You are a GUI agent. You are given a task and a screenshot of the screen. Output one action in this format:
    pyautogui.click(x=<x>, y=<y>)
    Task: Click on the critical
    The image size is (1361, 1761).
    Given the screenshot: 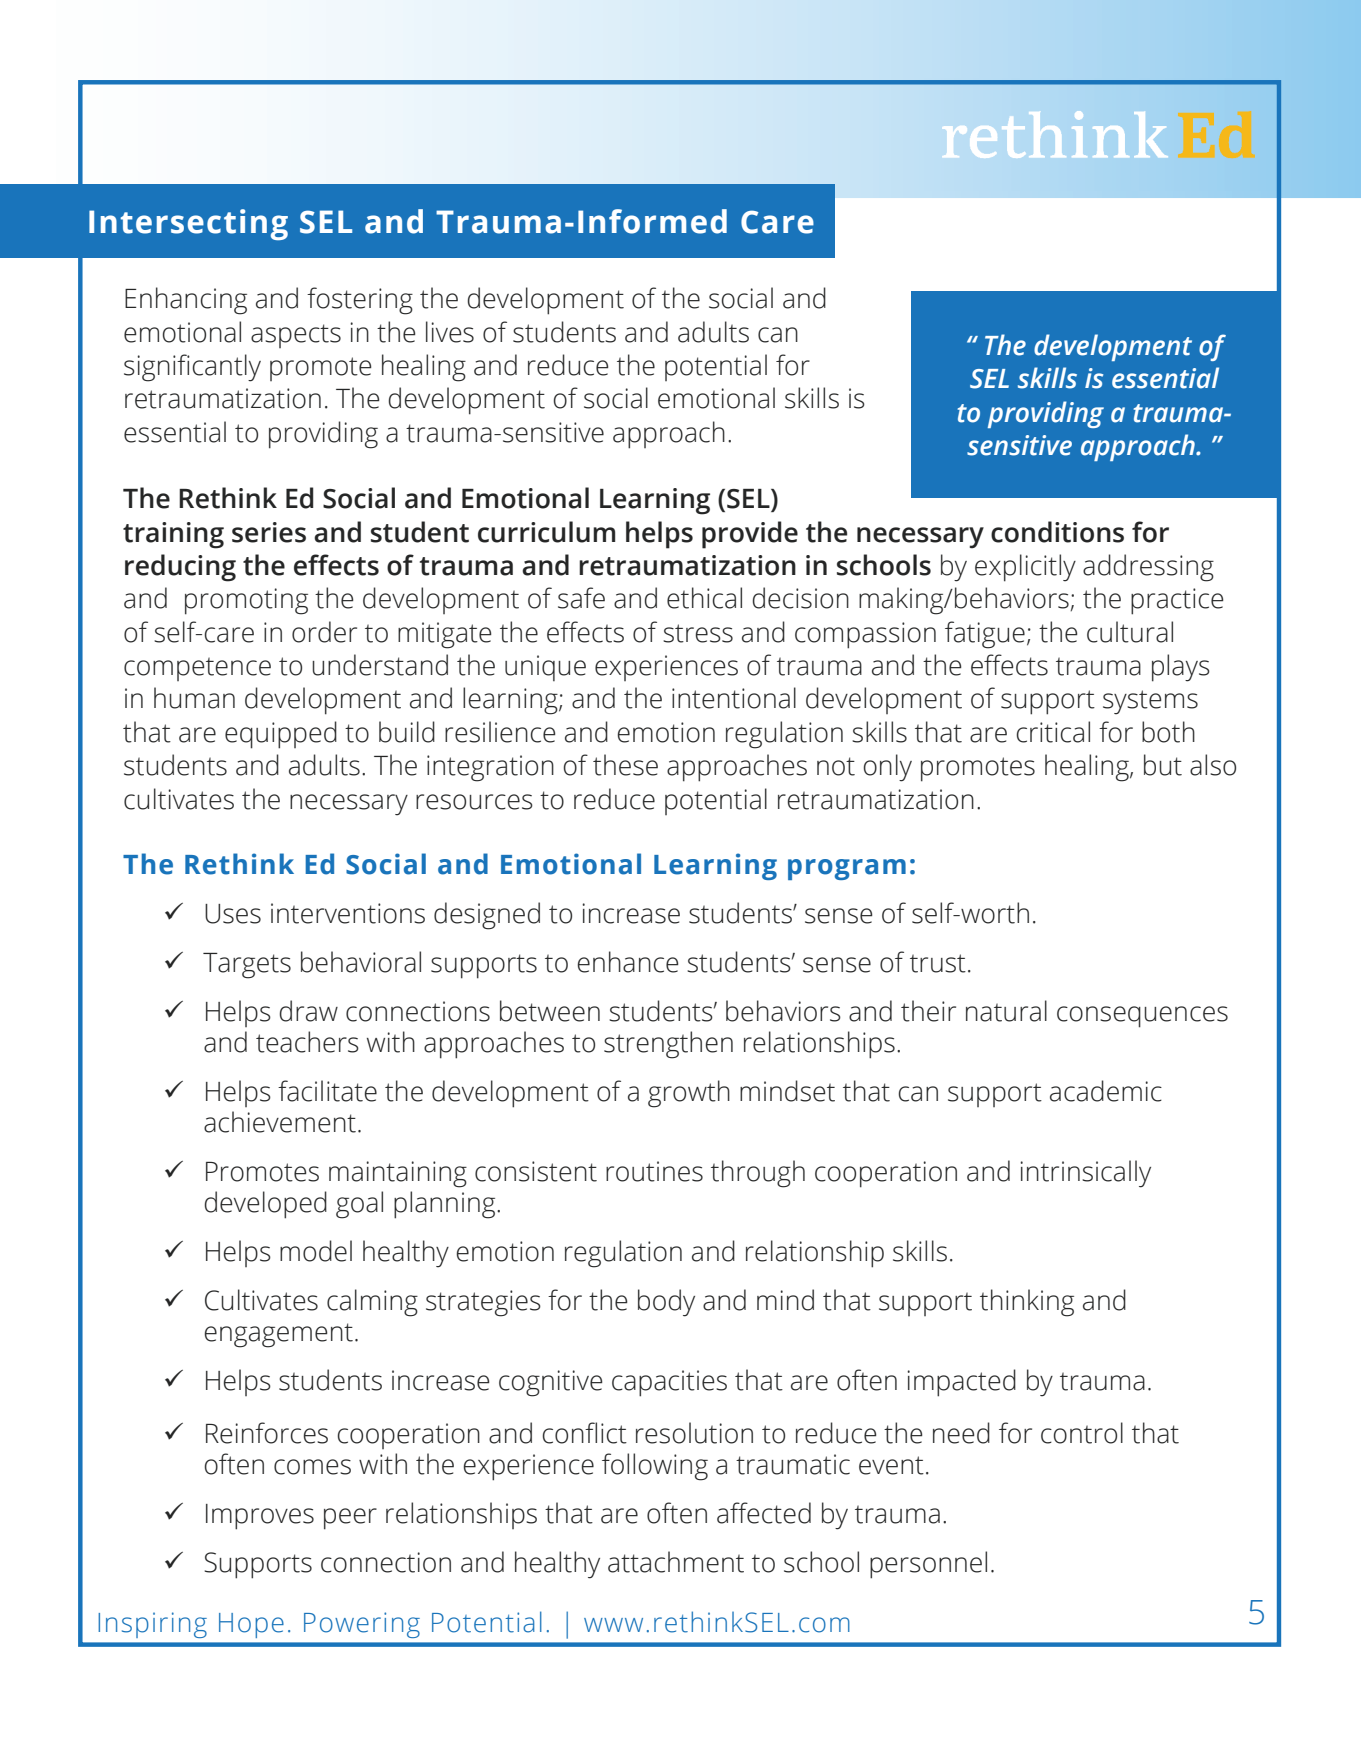 What is the action you would take?
    pyautogui.click(x=1053, y=732)
